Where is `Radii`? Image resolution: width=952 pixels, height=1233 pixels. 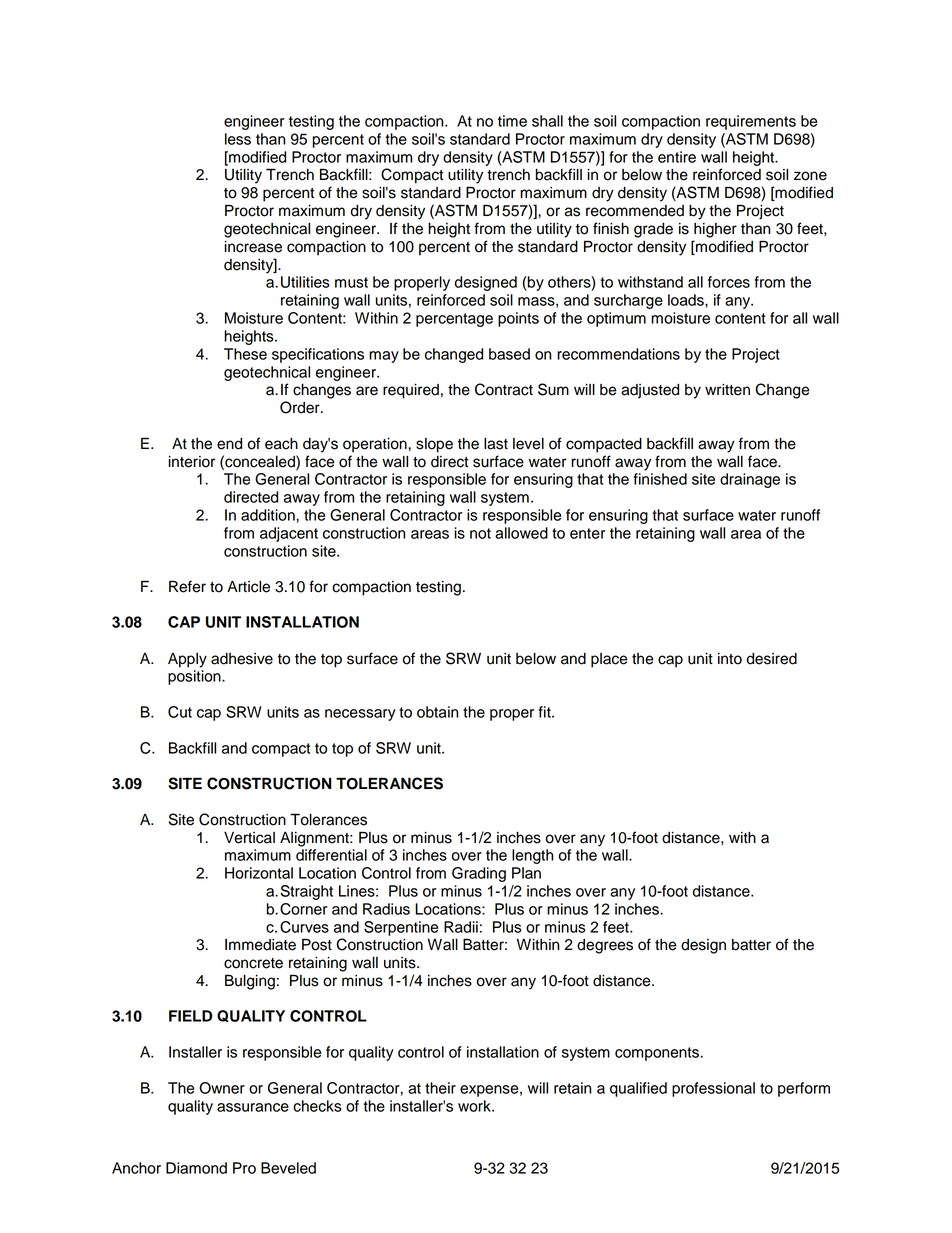
Radii is located at coordinates (461, 927).
